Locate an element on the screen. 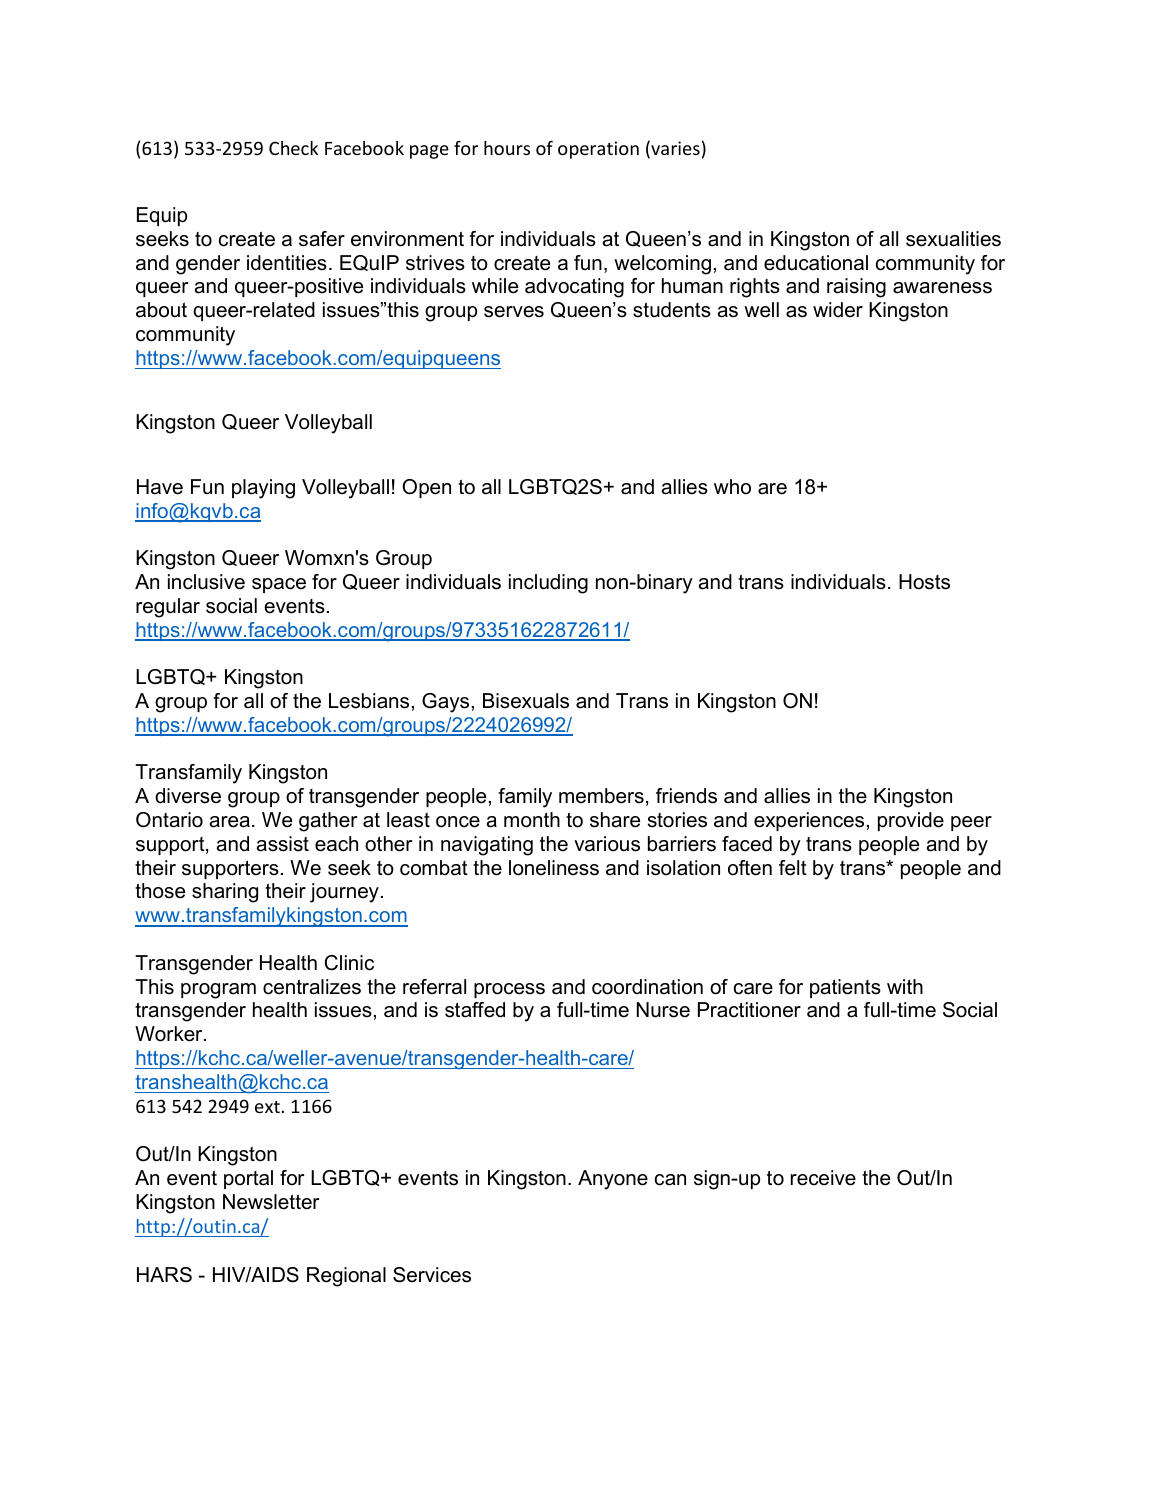  Anyone is located at coordinates (613, 1180).
